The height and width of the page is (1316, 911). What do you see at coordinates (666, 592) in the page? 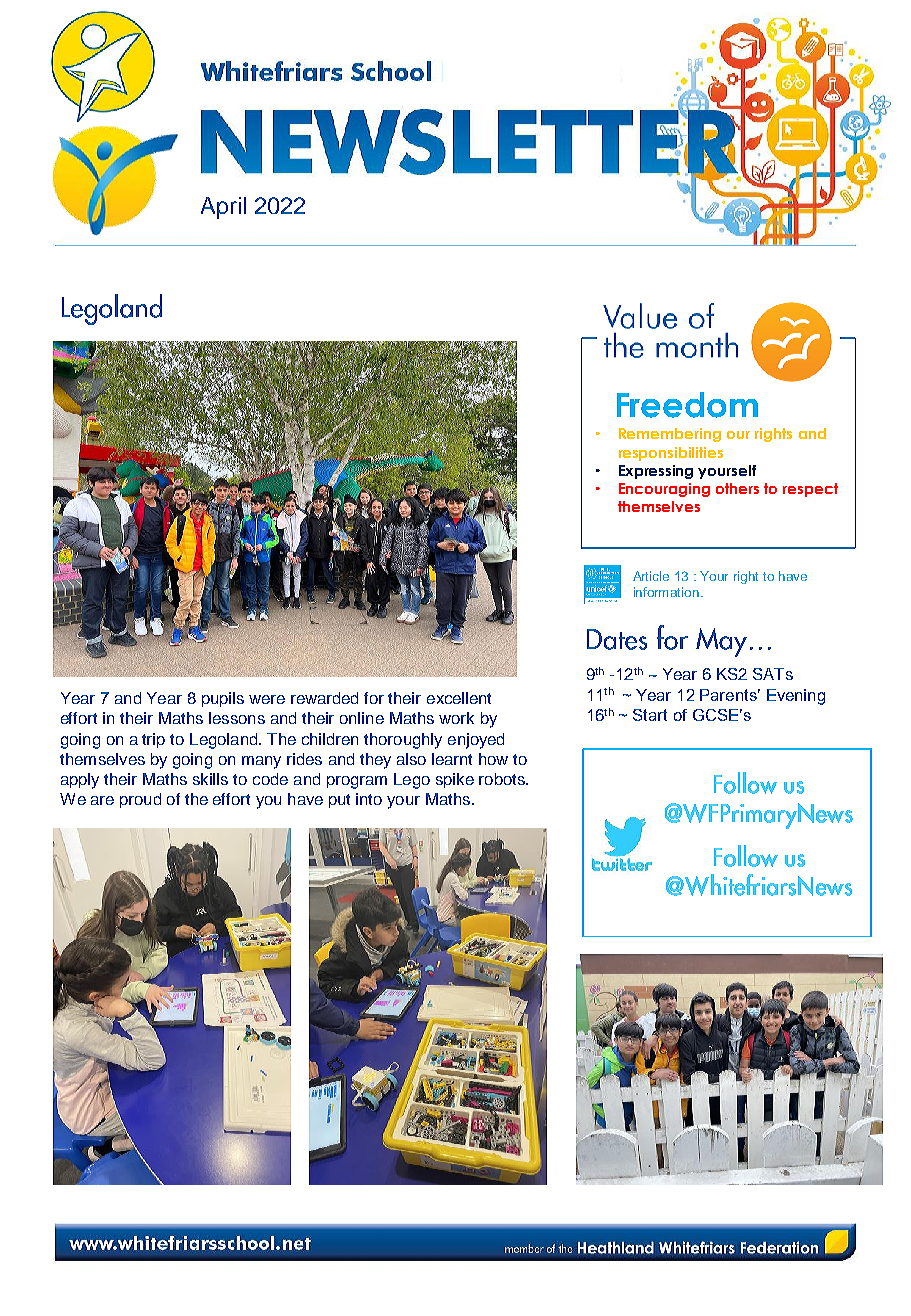
I see `information` at bounding box center [666, 592].
